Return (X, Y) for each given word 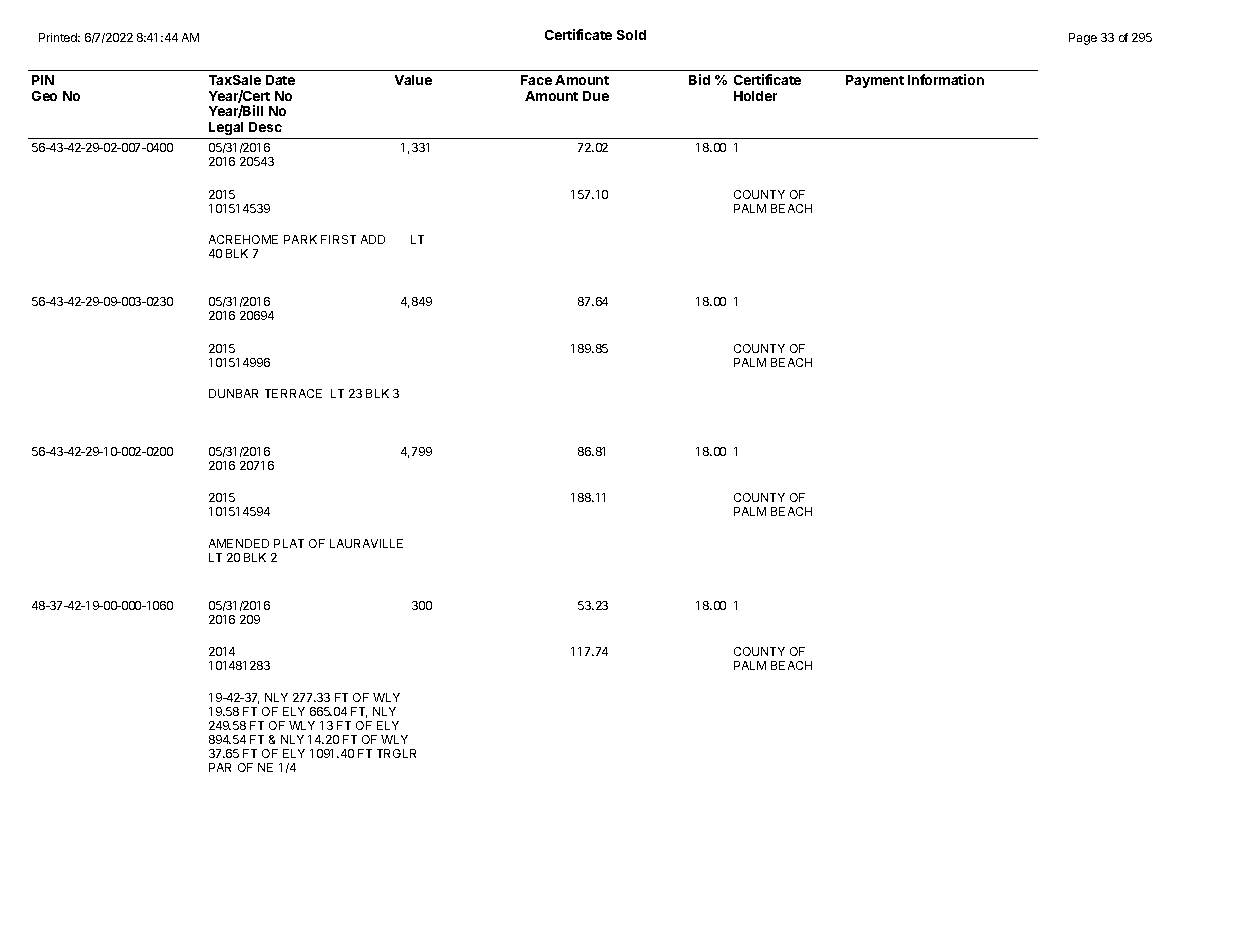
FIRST (338, 239)
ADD (373, 239)
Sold (631, 35)
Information (946, 79)
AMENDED (239, 543)
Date (280, 80)
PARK (300, 239)
